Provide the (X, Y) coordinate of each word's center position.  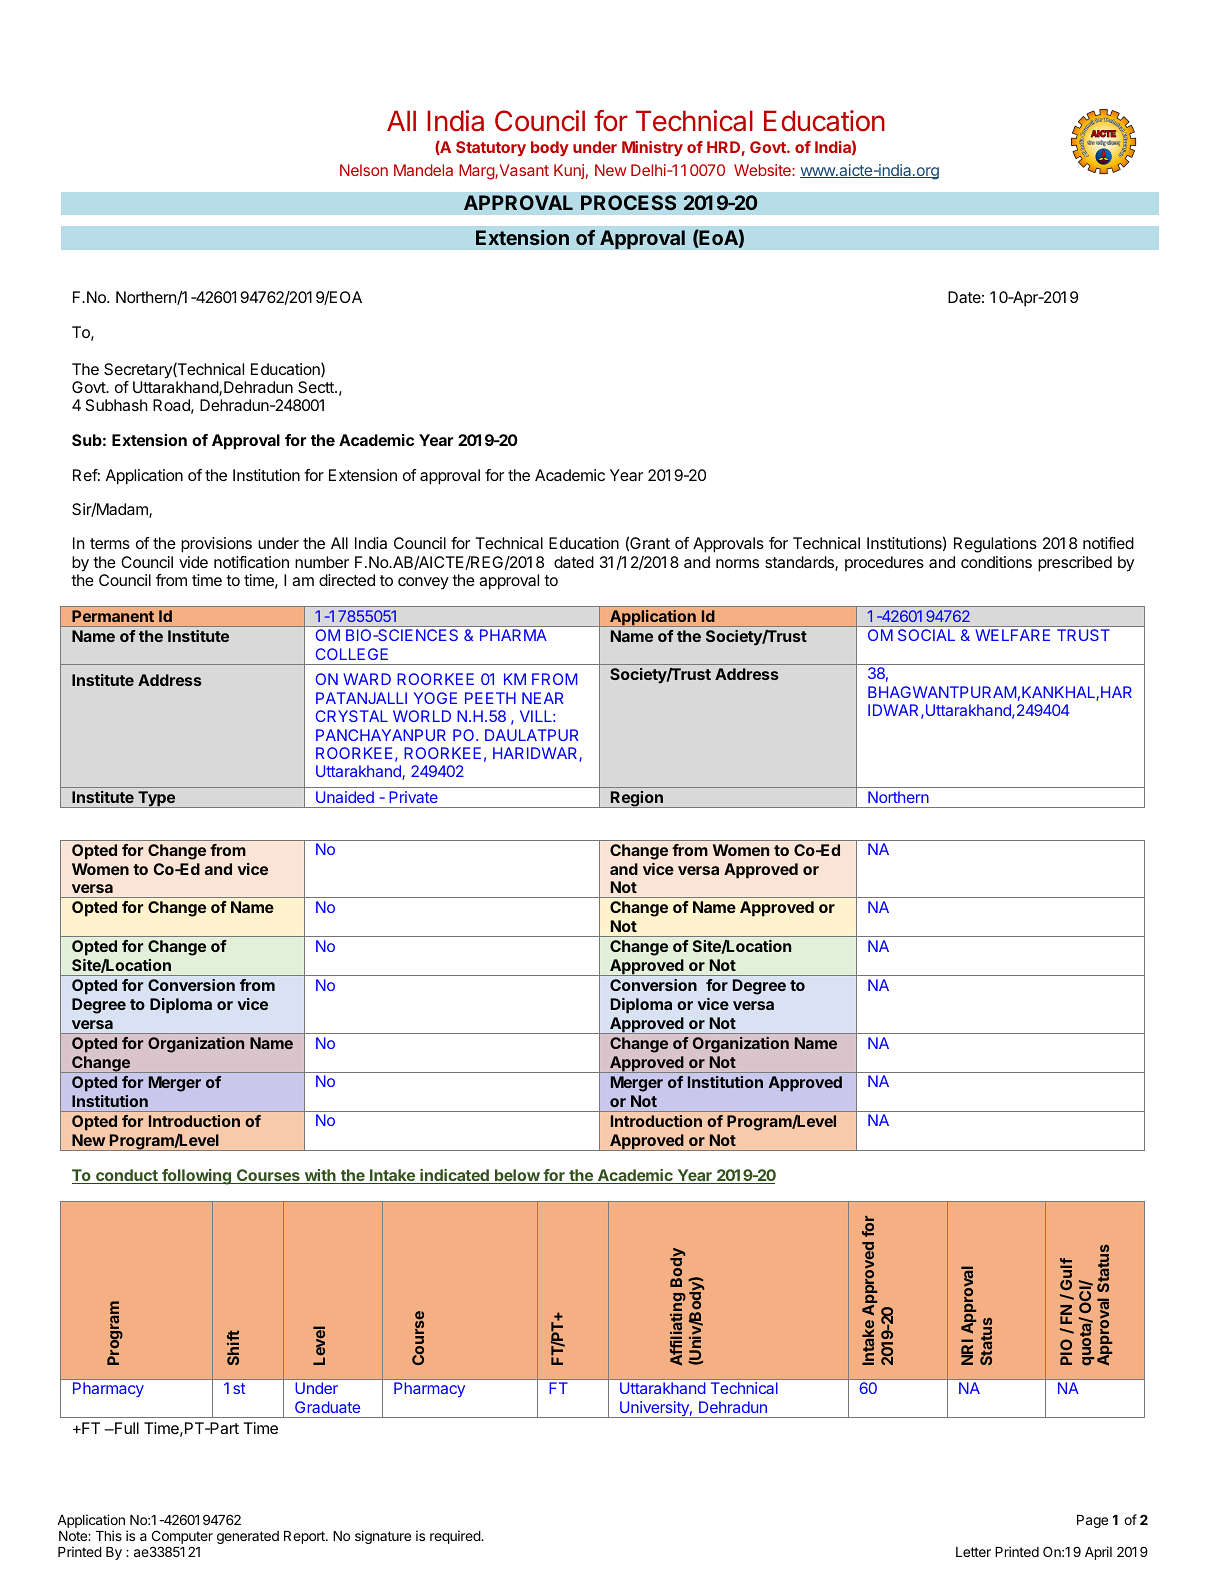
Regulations (995, 545)
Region (637, 799)
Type (156, 799)
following (196, 1177)
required (456, 1537)
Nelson (364, 170)
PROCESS (628, 202)
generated (248, 1537)
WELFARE (1012, 635)
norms (737, 563)
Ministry (652, 148)
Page (1092, 1521)
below (517, 1176)
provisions (216, 545)
